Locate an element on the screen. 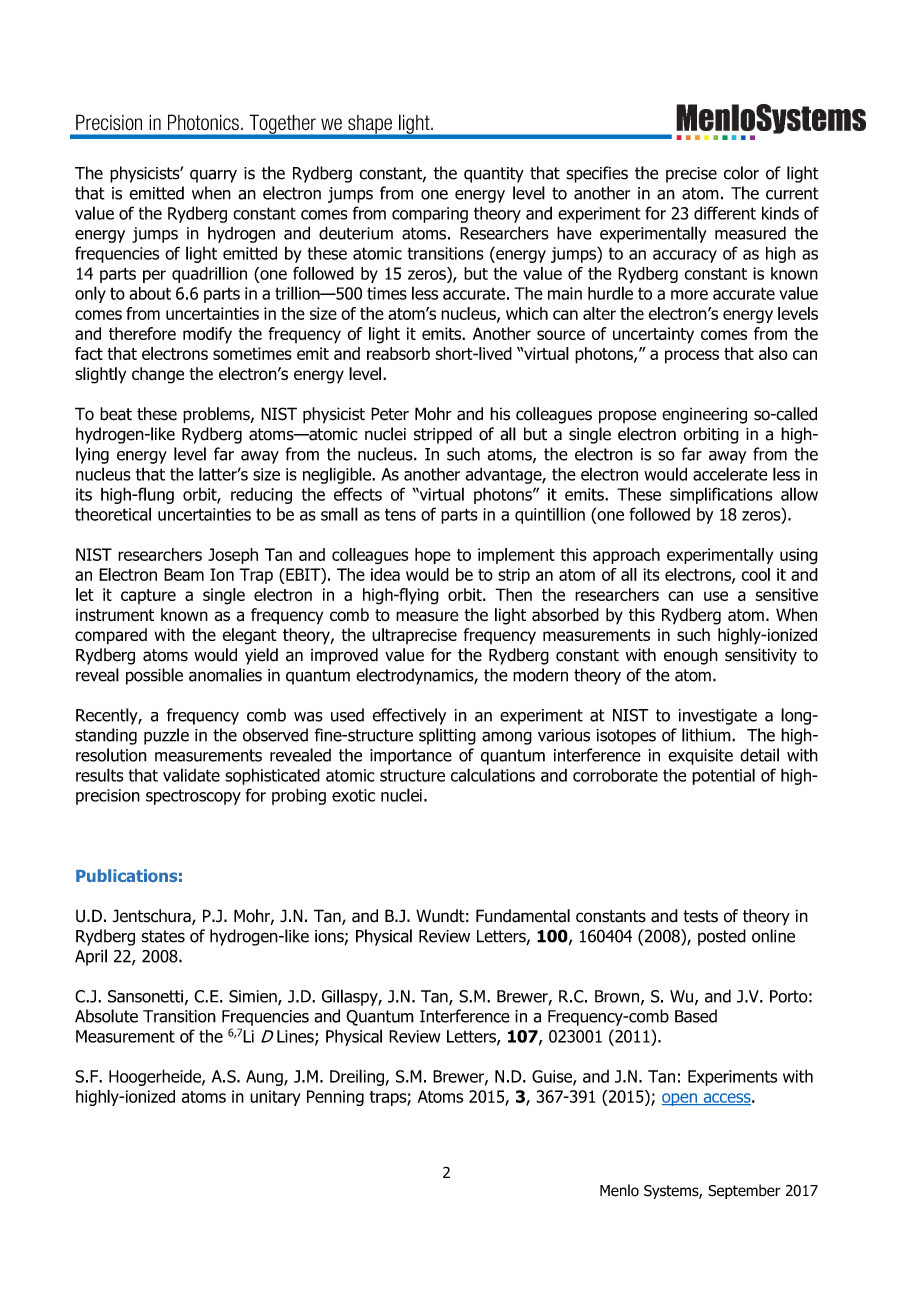 This screenshot has height=1308, width=924. unitary is located at coordinates (275, 1098).
